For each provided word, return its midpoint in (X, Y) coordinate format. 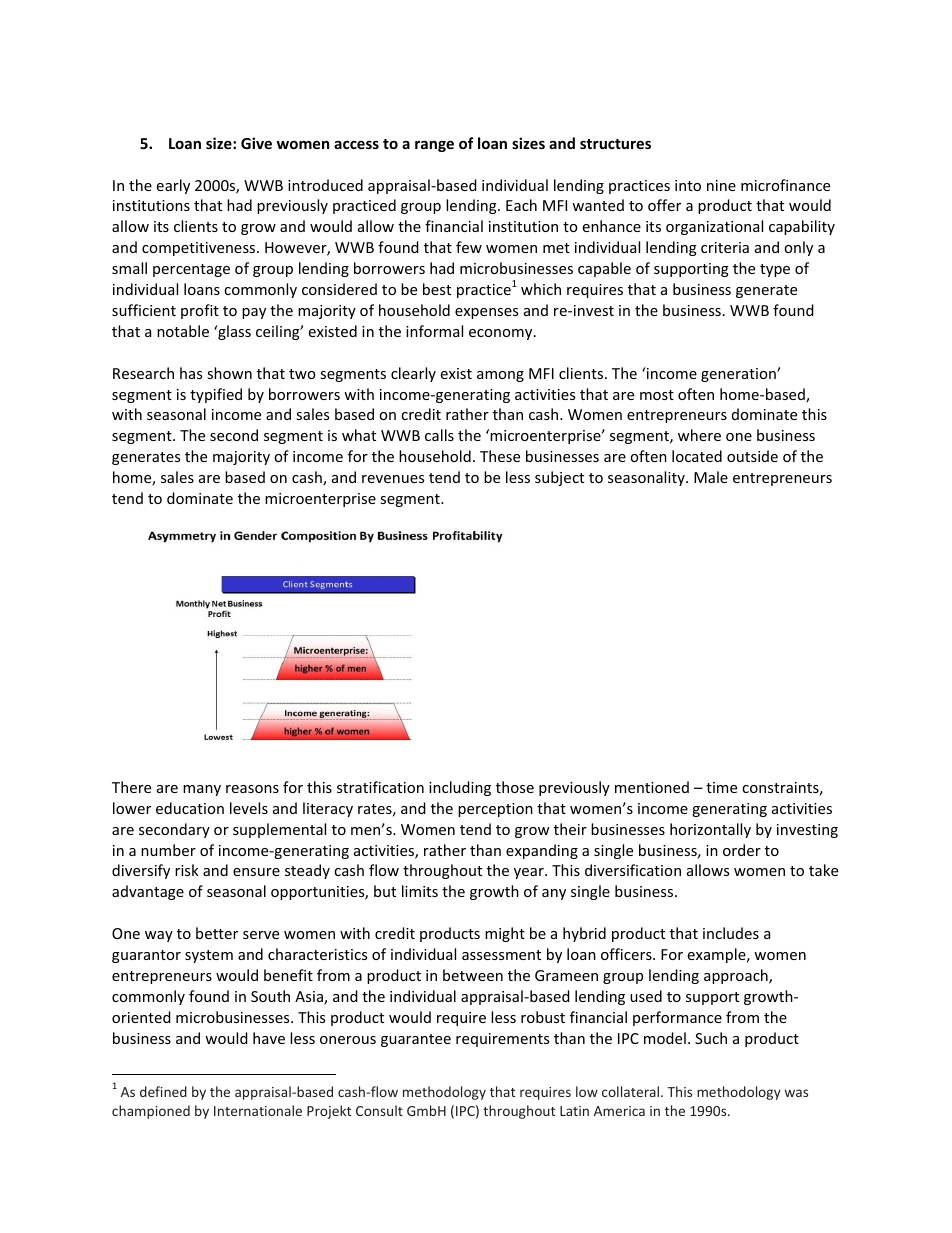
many (202, 790)
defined (163, 1091)
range (434, 146)
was (796, 1093)
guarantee (416, 1040)
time (721, 787)
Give (256, 143)
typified (216, 395)
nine (721, 185)
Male (711, 477)
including (460, 788)
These (500, 456)
